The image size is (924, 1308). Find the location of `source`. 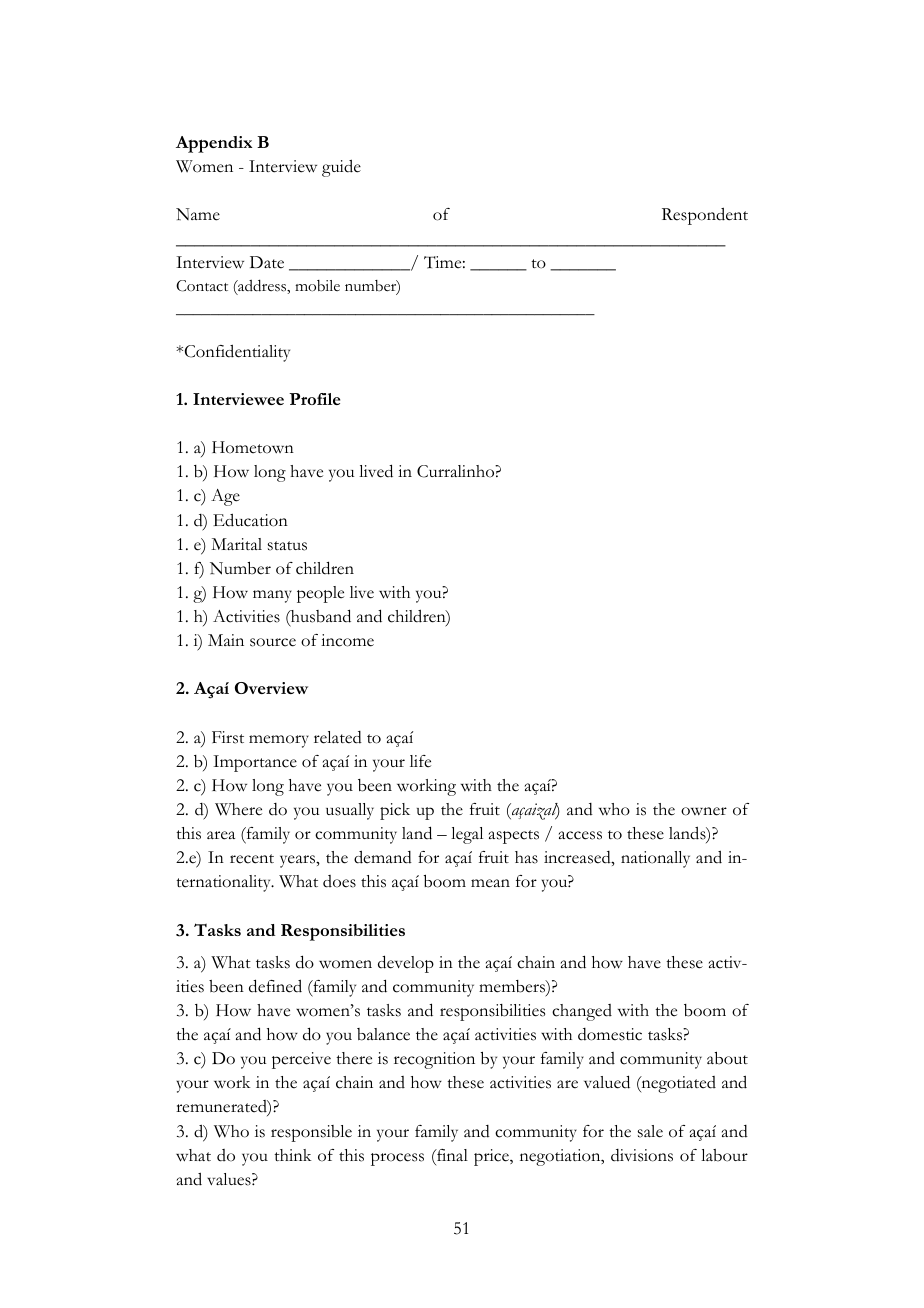

source is located at coordinates (273, 642).
